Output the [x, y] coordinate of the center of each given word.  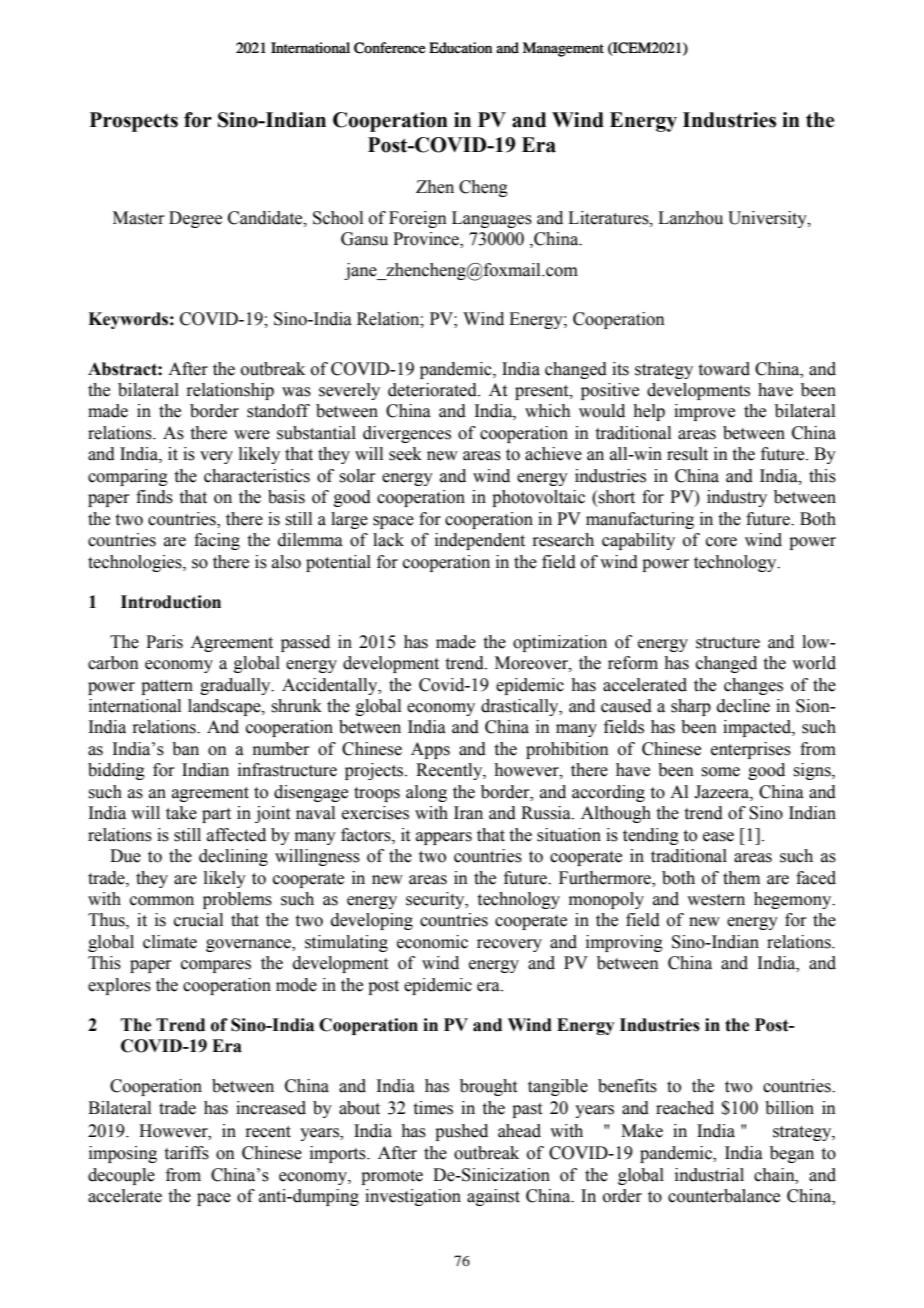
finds [154, 497]
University [768, 219]
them [741, 878]
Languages [492, 219]
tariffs [187, 1153]
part [216, 815]
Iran [468, 813]
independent [480, 541]
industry [737, 498]
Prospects [134, 122]
